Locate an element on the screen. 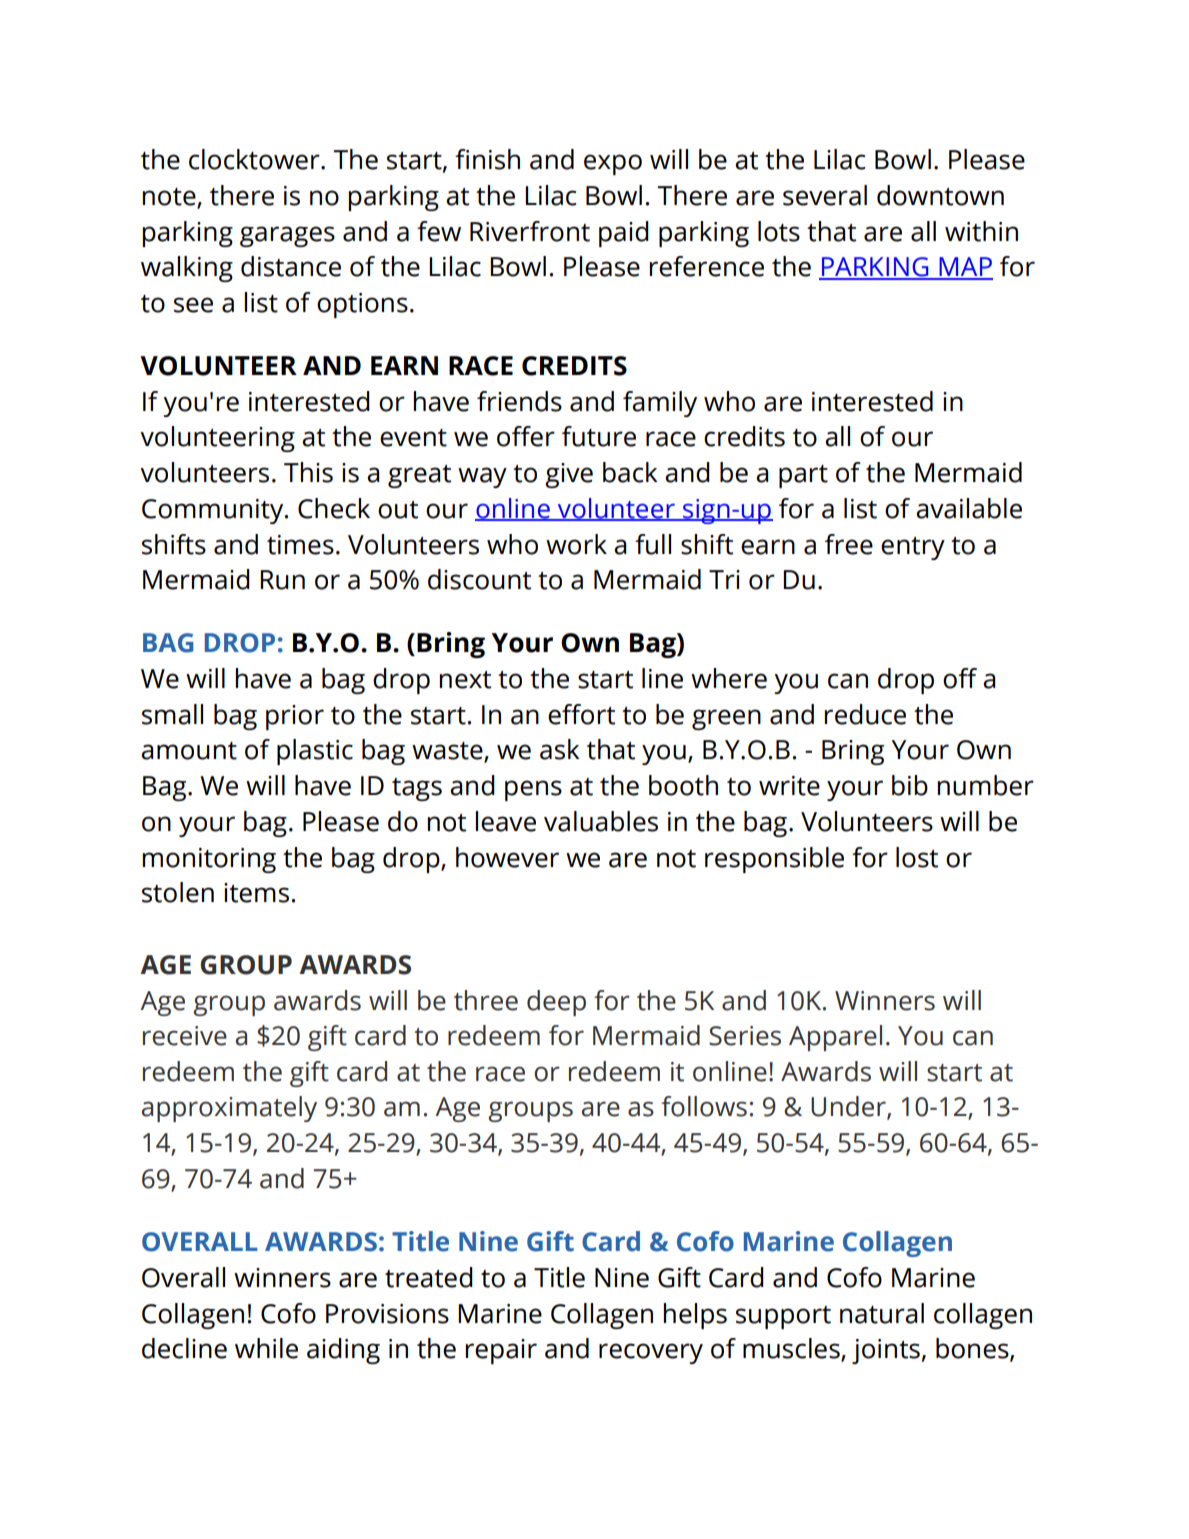 The width and height of the screenshot is (1189, 1539). Apparel is located at coordinates (835, 1038).
